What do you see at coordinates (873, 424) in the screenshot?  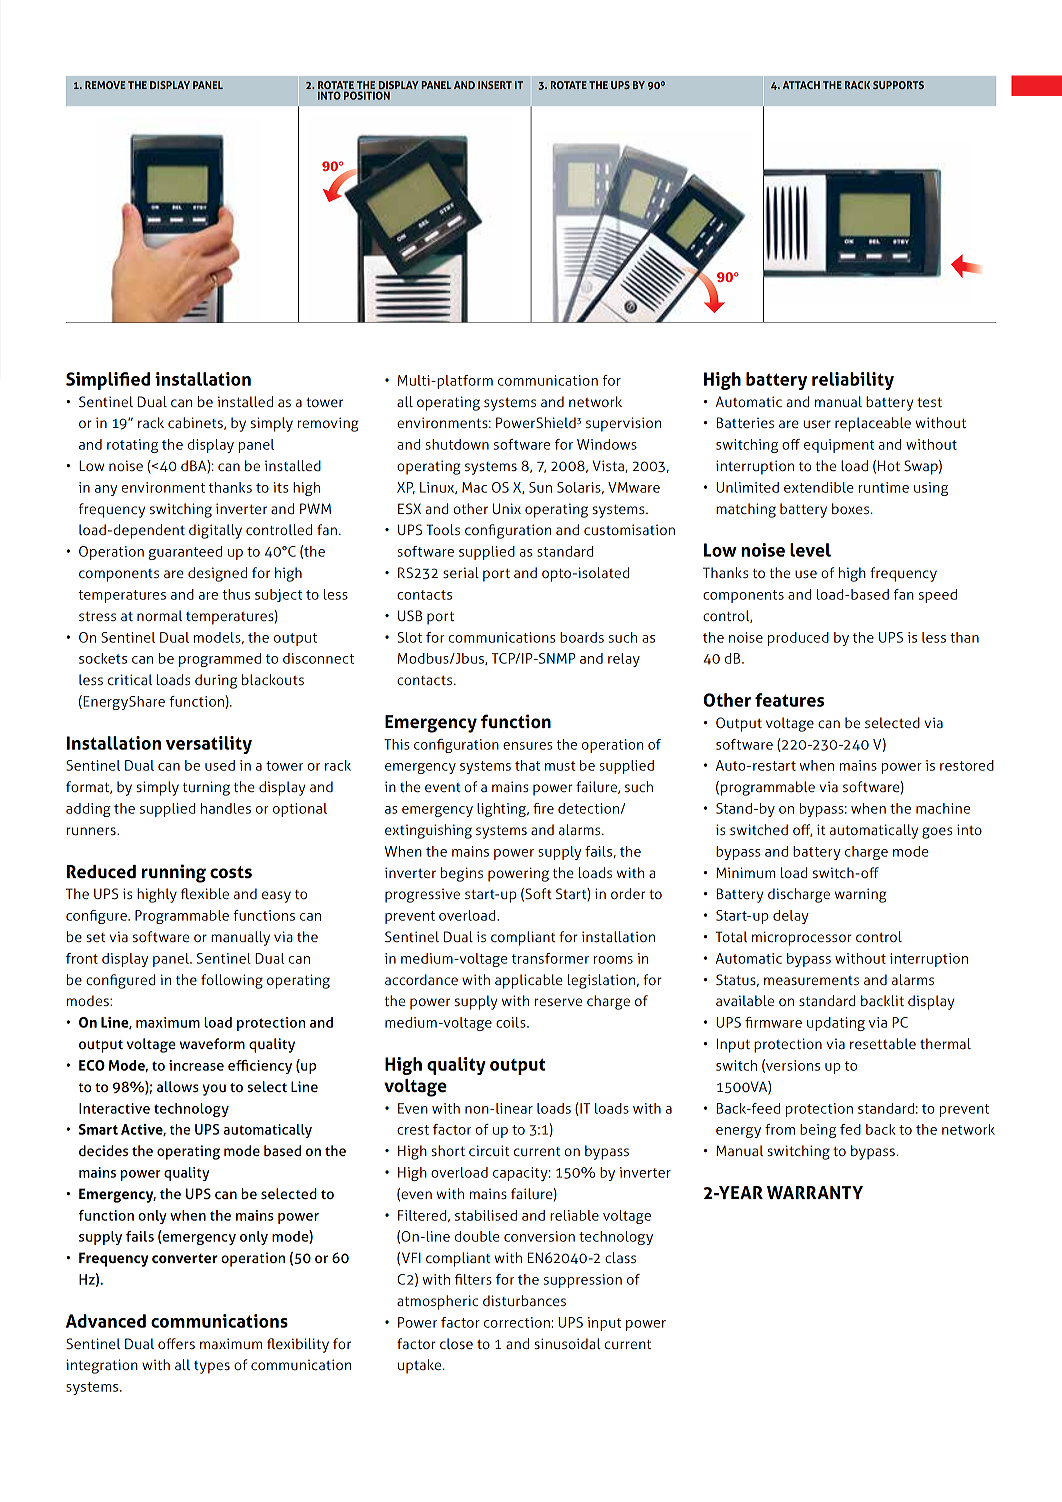 I see `replaceable` at bounding box center [873, 424].
